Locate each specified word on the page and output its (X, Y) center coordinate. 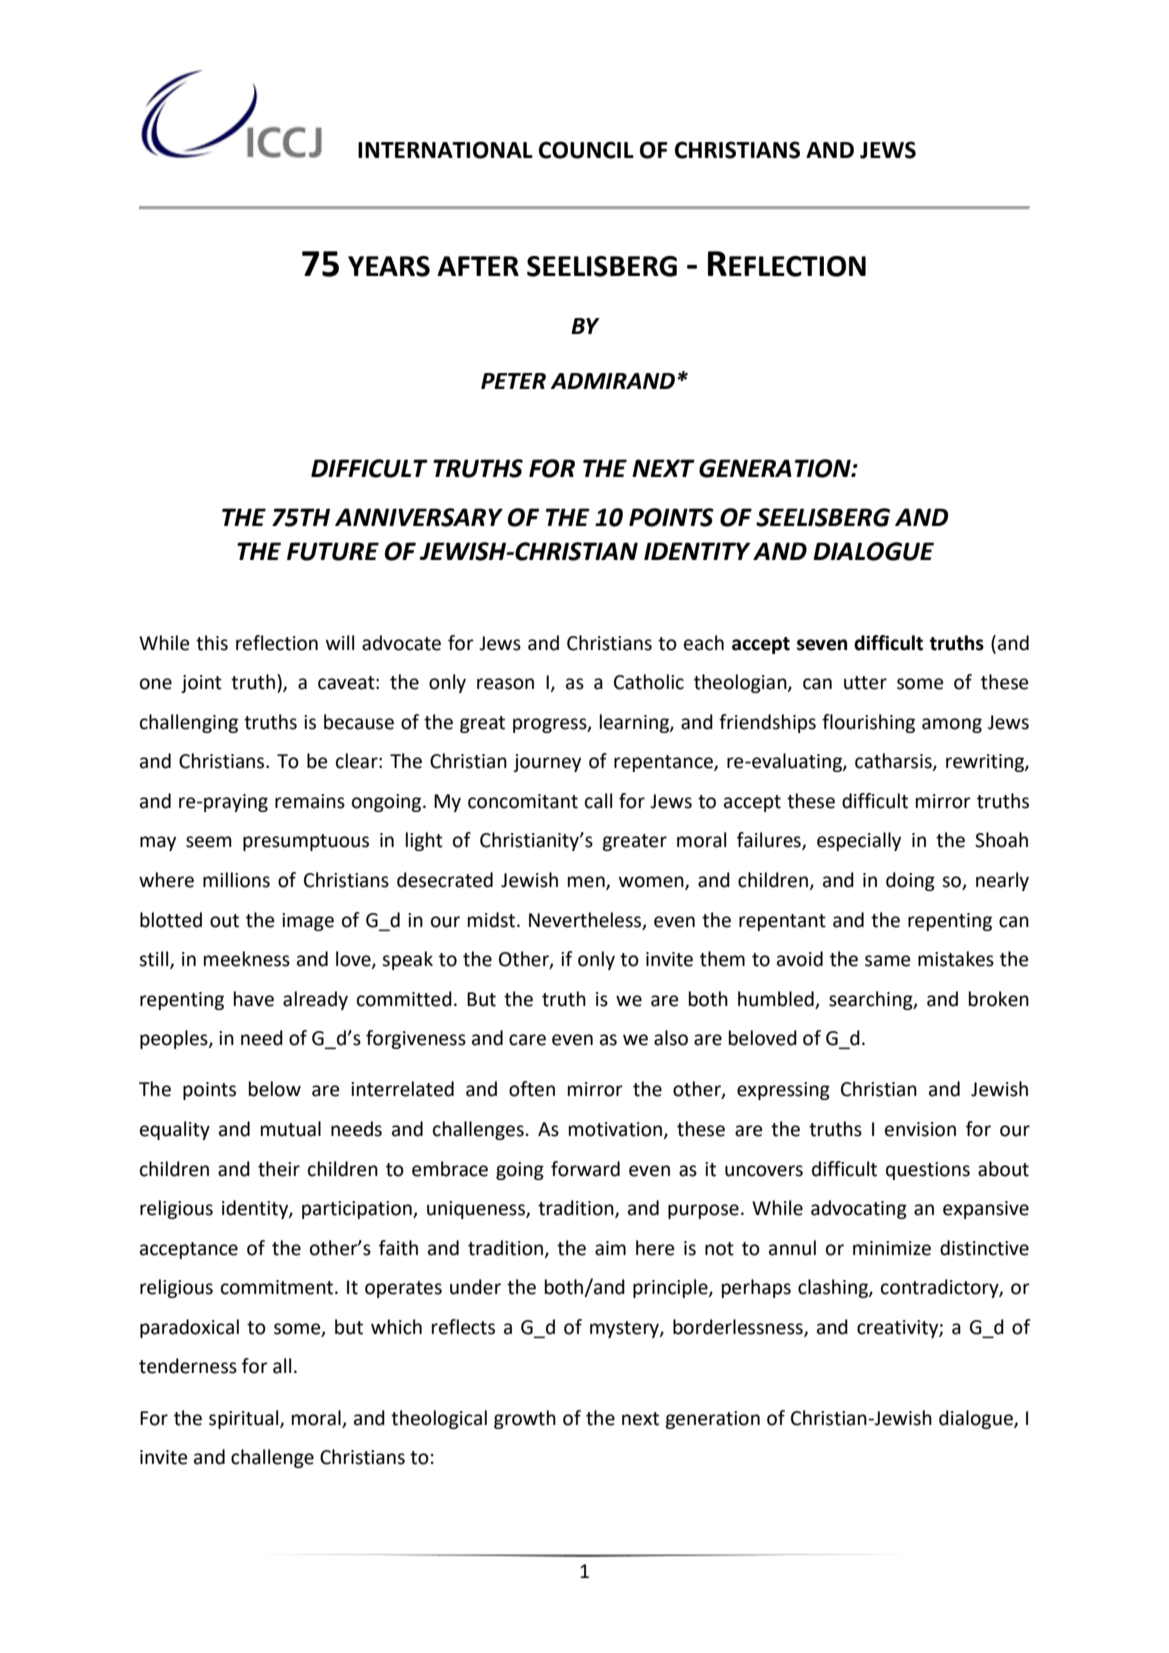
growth (525, 1419)
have (254, 999)
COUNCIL (586, 150)
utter (865, 683)
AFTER (478, 266)
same (887, 961)
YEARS (389, 266)
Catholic (649, 682)
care (527, 1040)
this (212, 643)
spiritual (245, 1419)
